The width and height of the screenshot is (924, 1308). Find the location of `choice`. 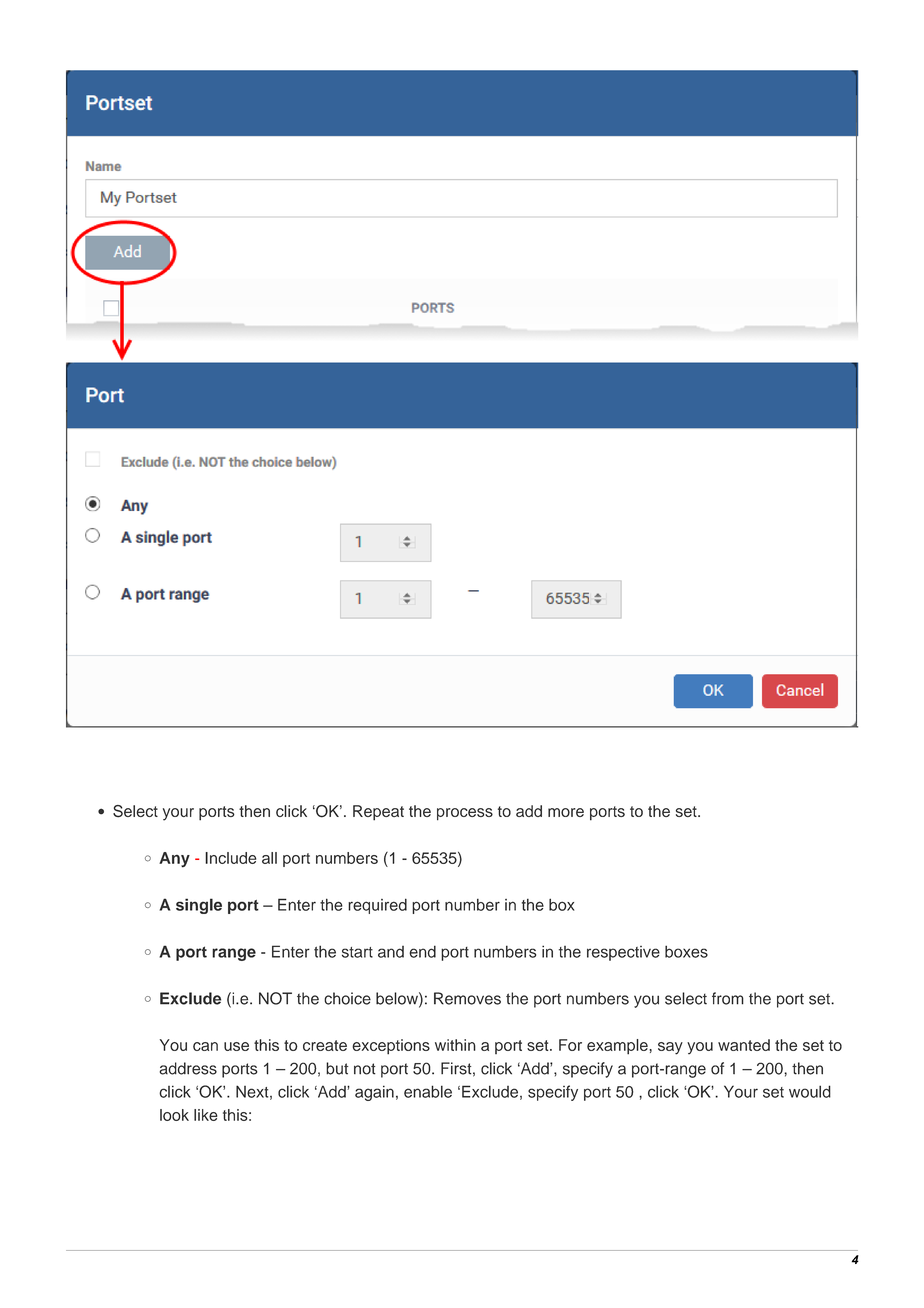

choice is located at coordinates (347, 998).
